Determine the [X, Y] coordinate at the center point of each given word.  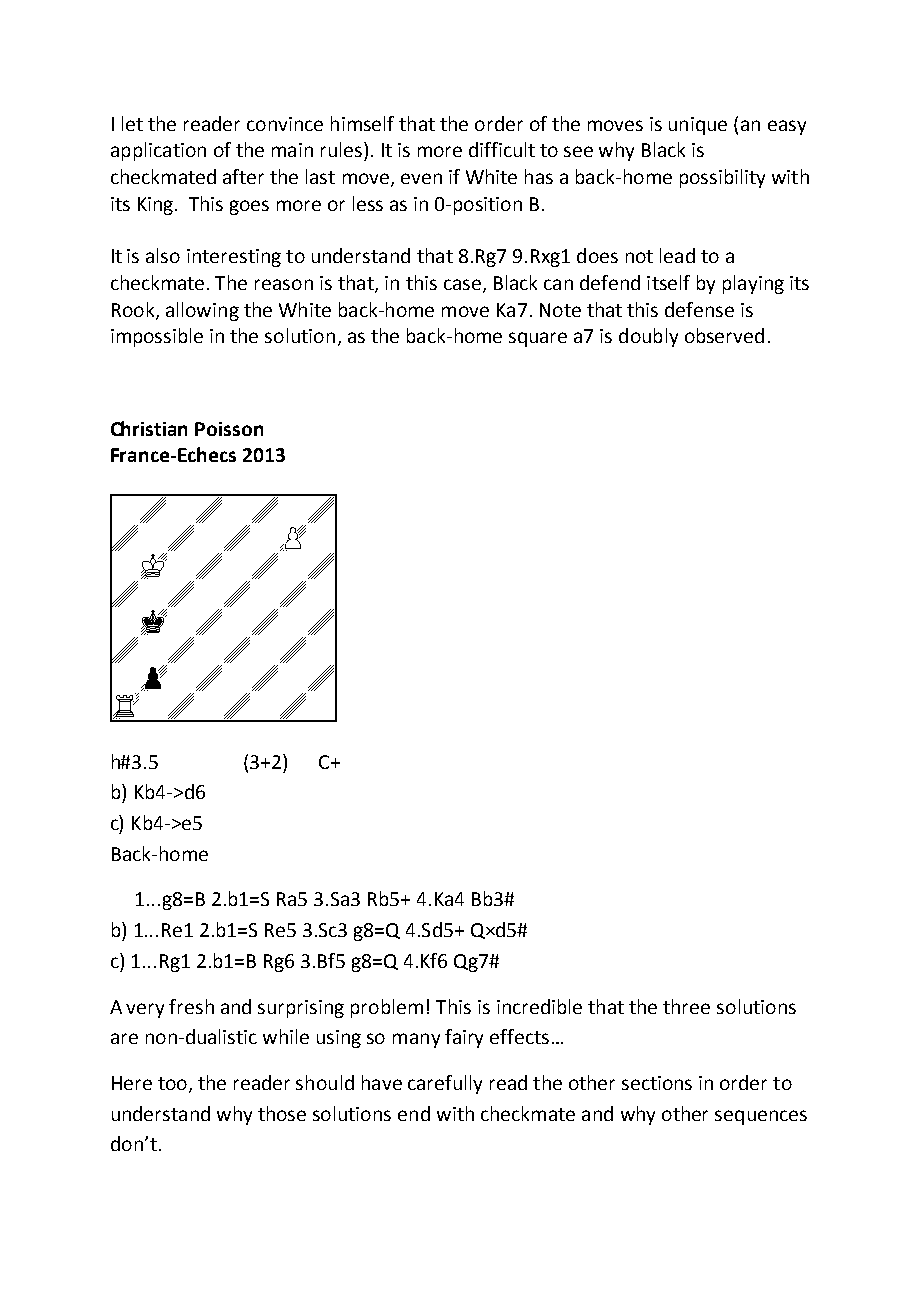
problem [387, 1008]
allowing [202, 311]
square [538, 339]
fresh [191, 1006]
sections [657, 1083]
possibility [722, 178]
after [243, 176]
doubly [648, 337]
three [686, 1006]
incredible [539, 1006]
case [462, 284]
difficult [502, 149]
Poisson [229, 429]
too [172, 1083]
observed [724, 335]
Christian [149, 428]
